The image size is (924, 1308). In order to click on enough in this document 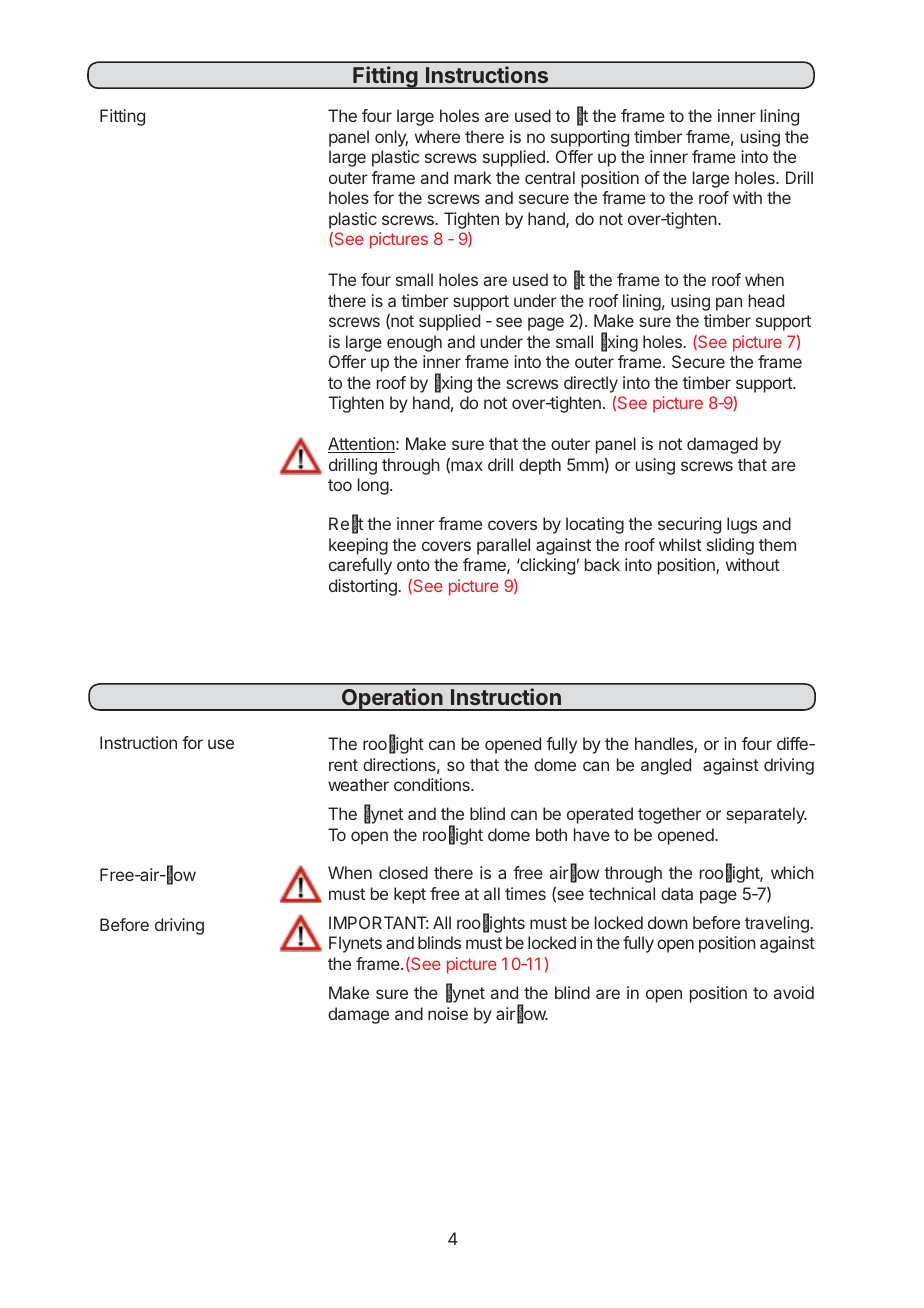, I will do `click(414, 343)`.
